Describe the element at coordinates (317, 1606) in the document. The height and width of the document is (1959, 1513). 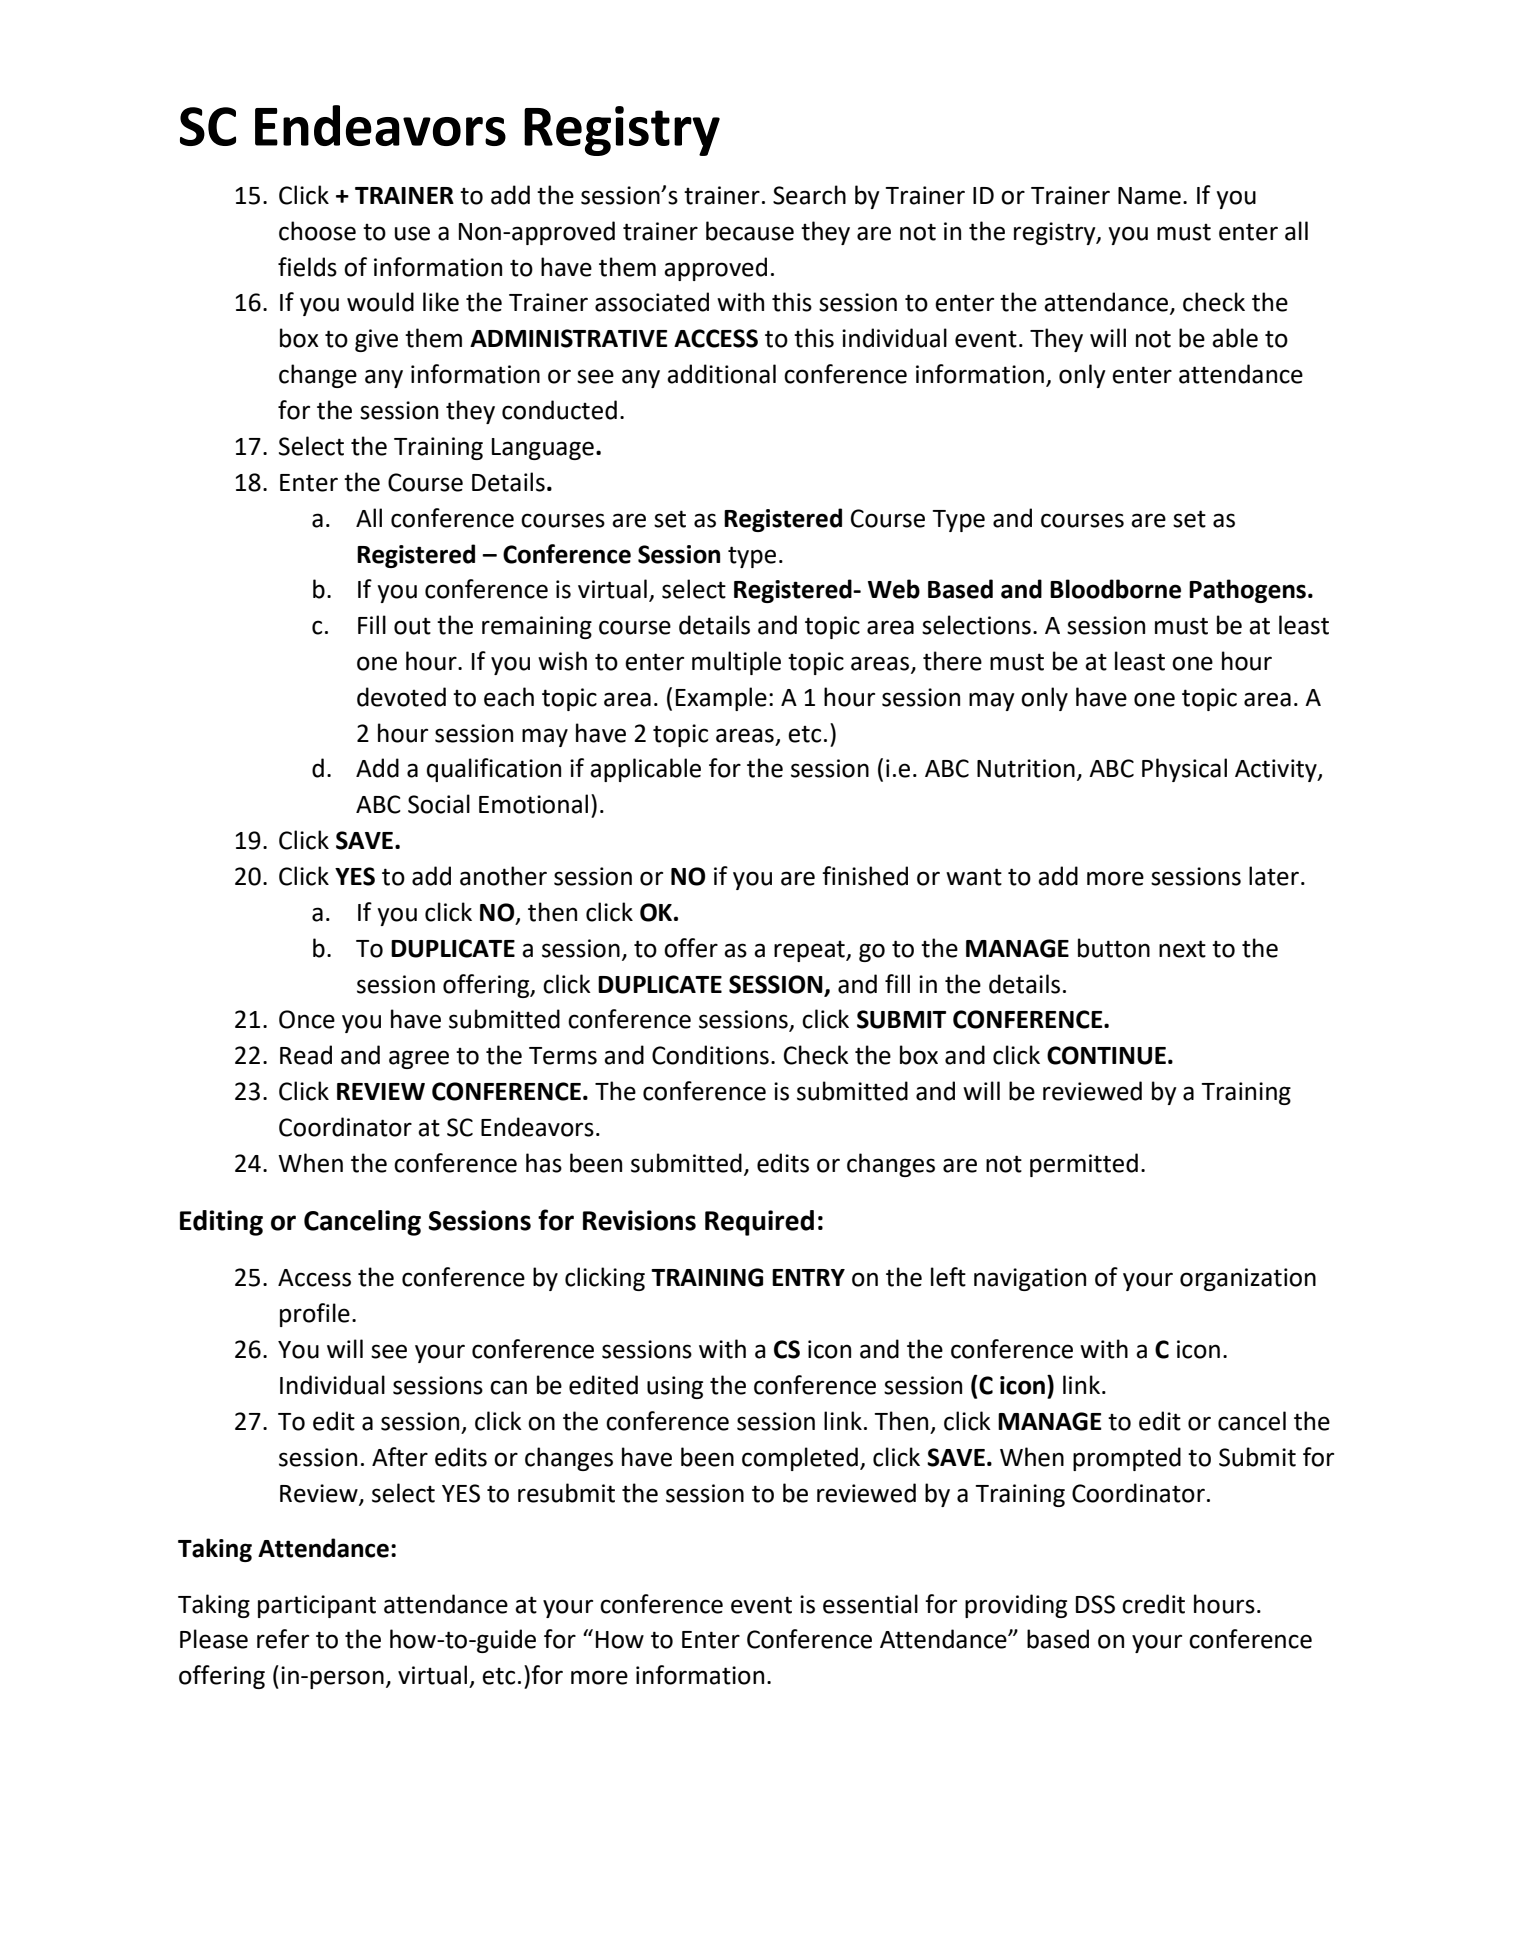
I see `participant` at that location.
